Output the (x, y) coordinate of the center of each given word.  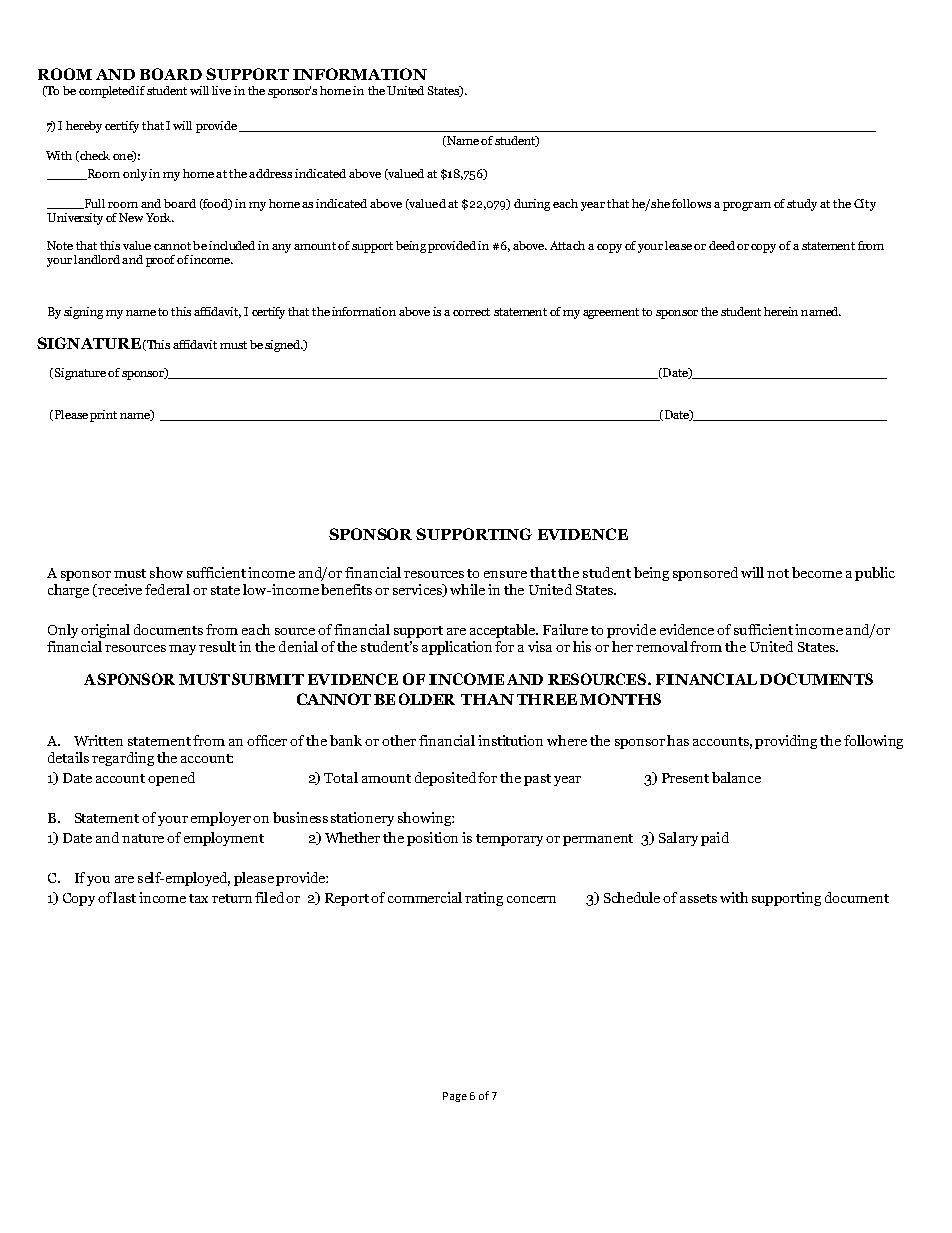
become (817, 572)
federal (167, 589)
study (802, 205)
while (467, 589)
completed (108, 92)
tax (198, 898)
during (532, 205)
